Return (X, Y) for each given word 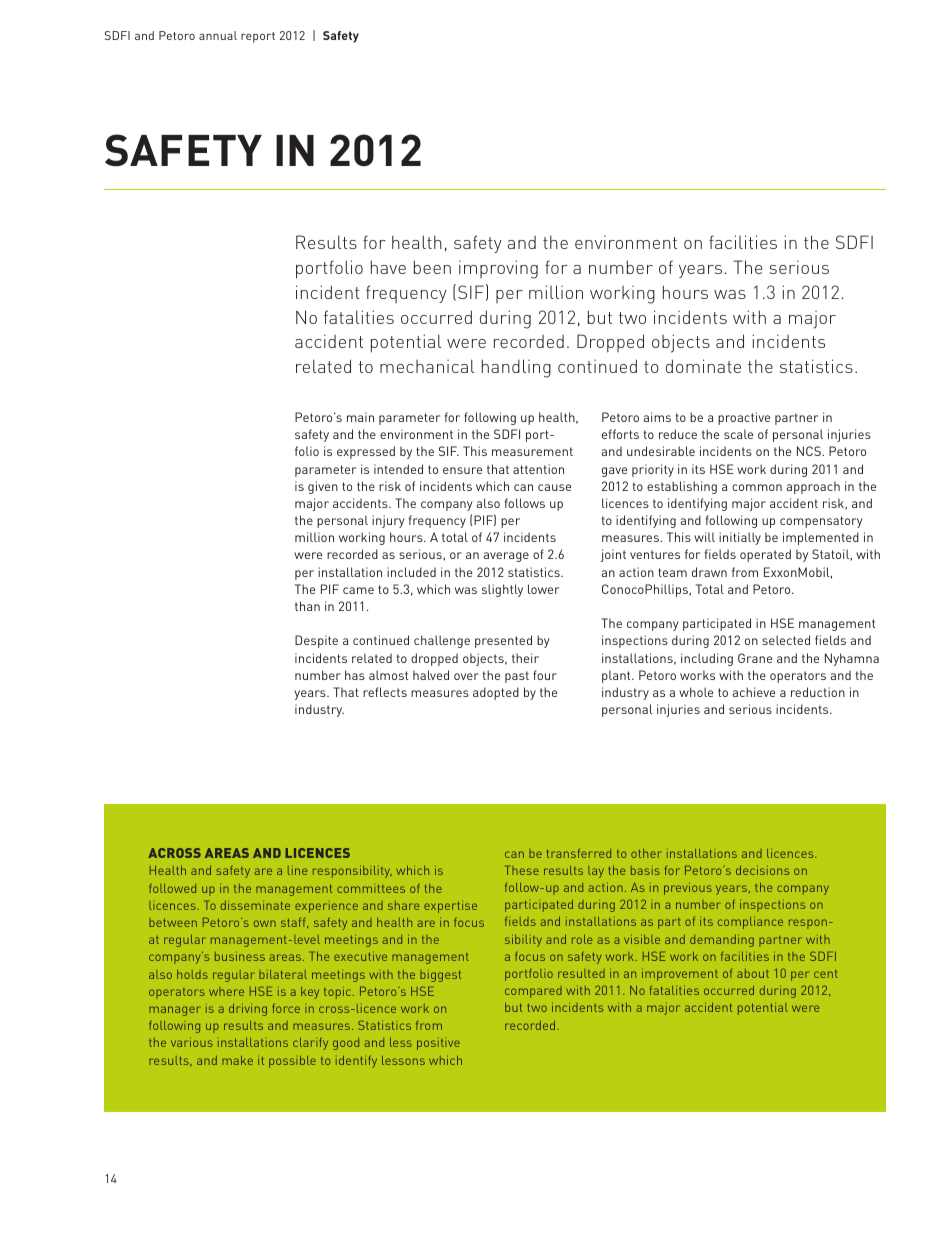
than (307, 606)
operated (765, 555)
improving (498, 269)
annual (218, 35)
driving (248, 1010)
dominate (703, 366)
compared (533, 992)
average (506, 557)
